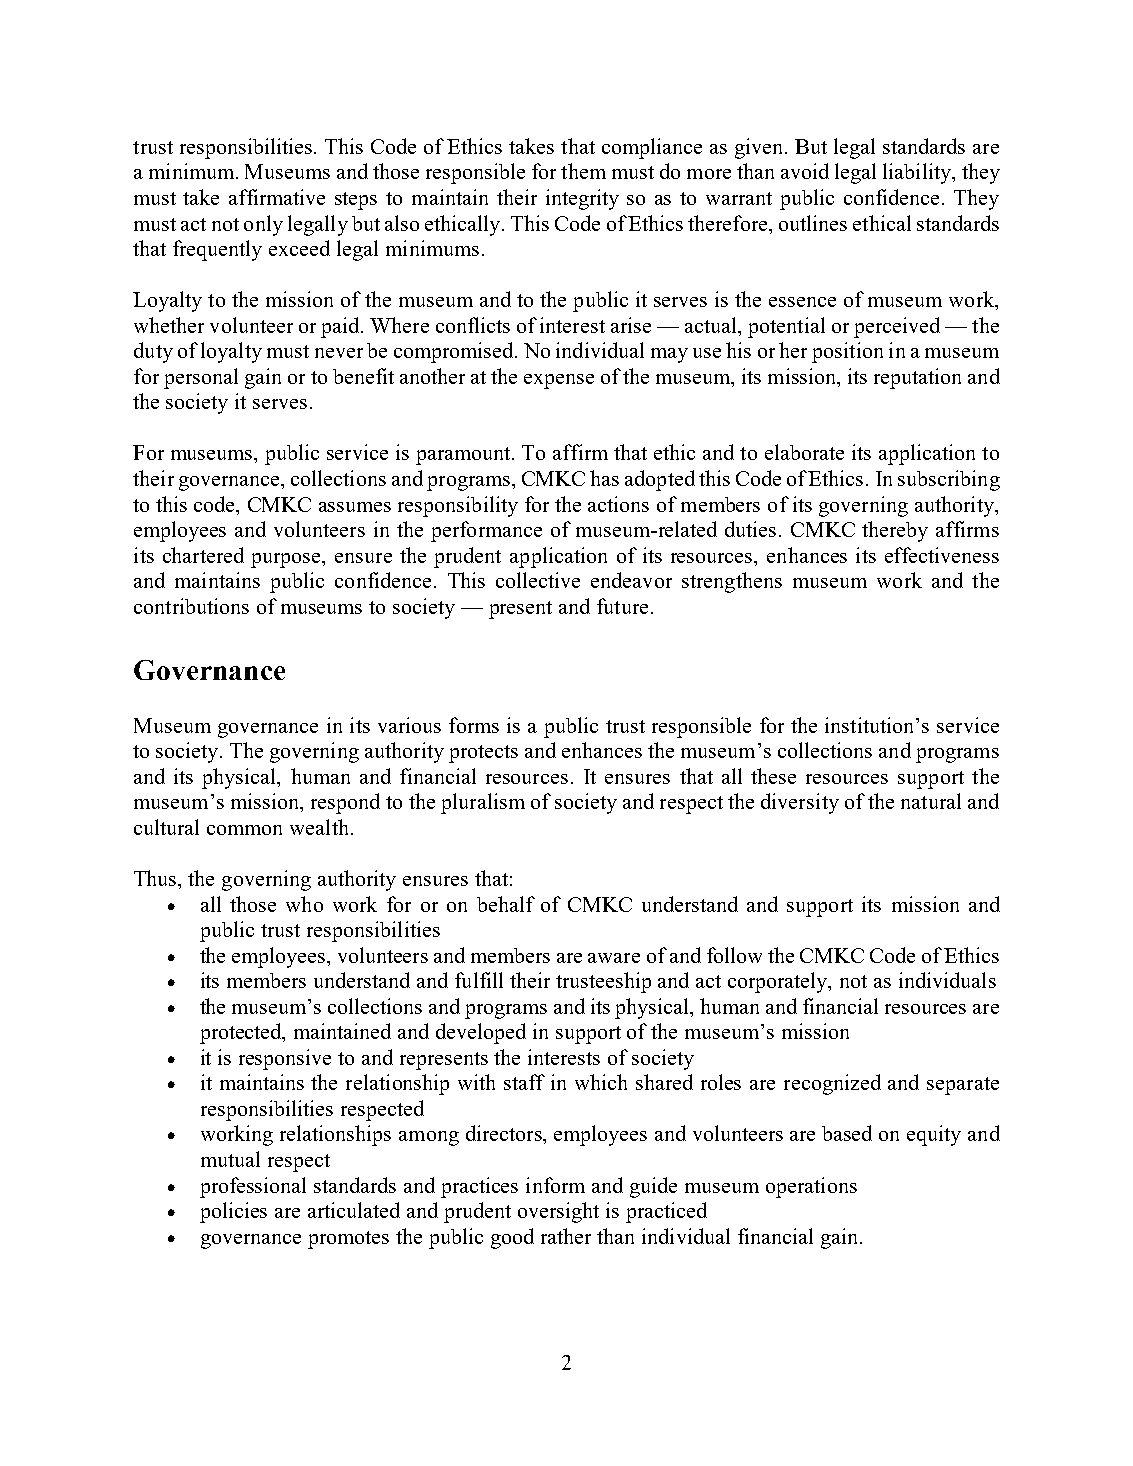 The width and height of the image is (1133, 1466). Describe the element at coordinates (895, 531) in the image. I see `thereby` at that location.
